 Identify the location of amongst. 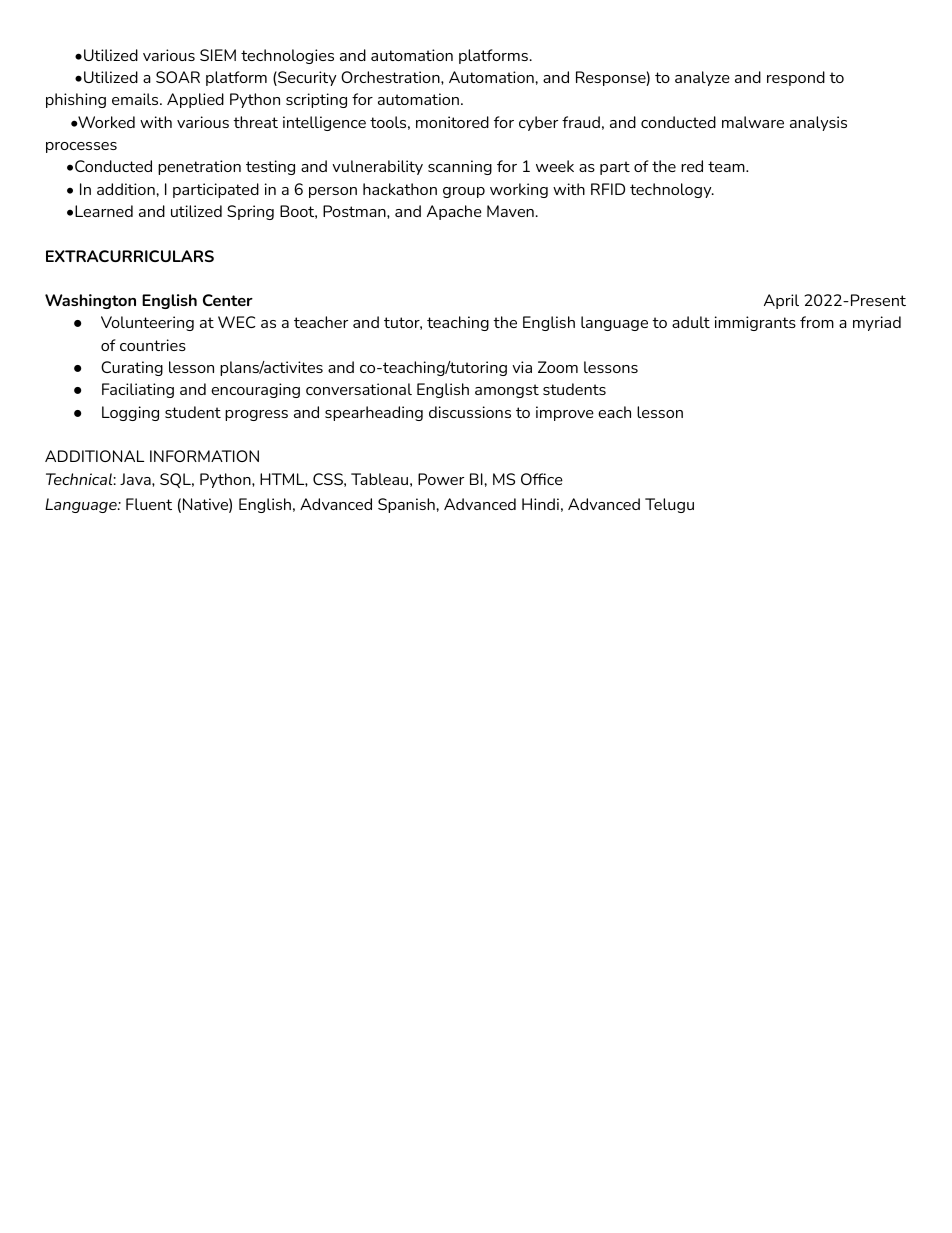
(507, 391).
